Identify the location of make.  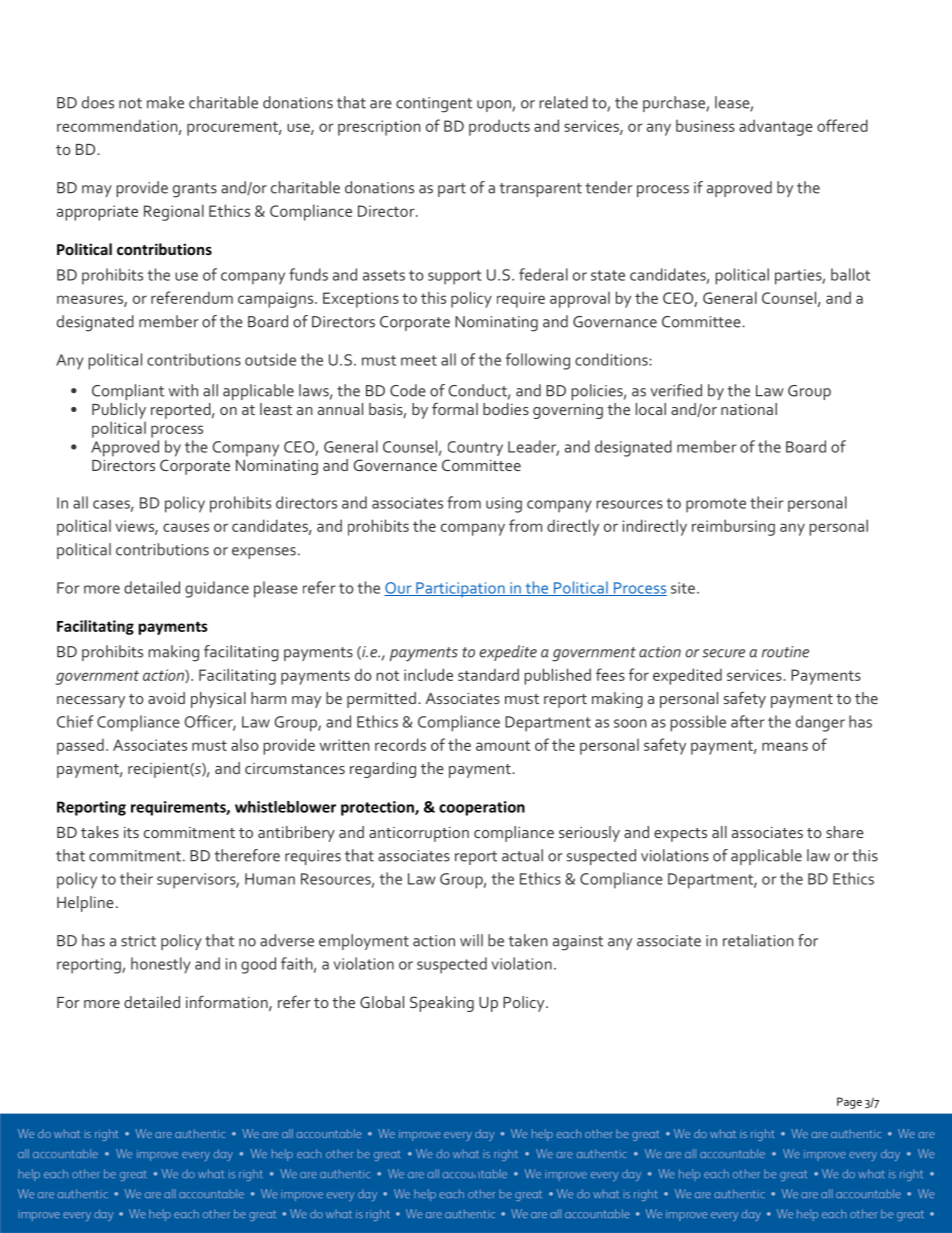
(165, 102).
